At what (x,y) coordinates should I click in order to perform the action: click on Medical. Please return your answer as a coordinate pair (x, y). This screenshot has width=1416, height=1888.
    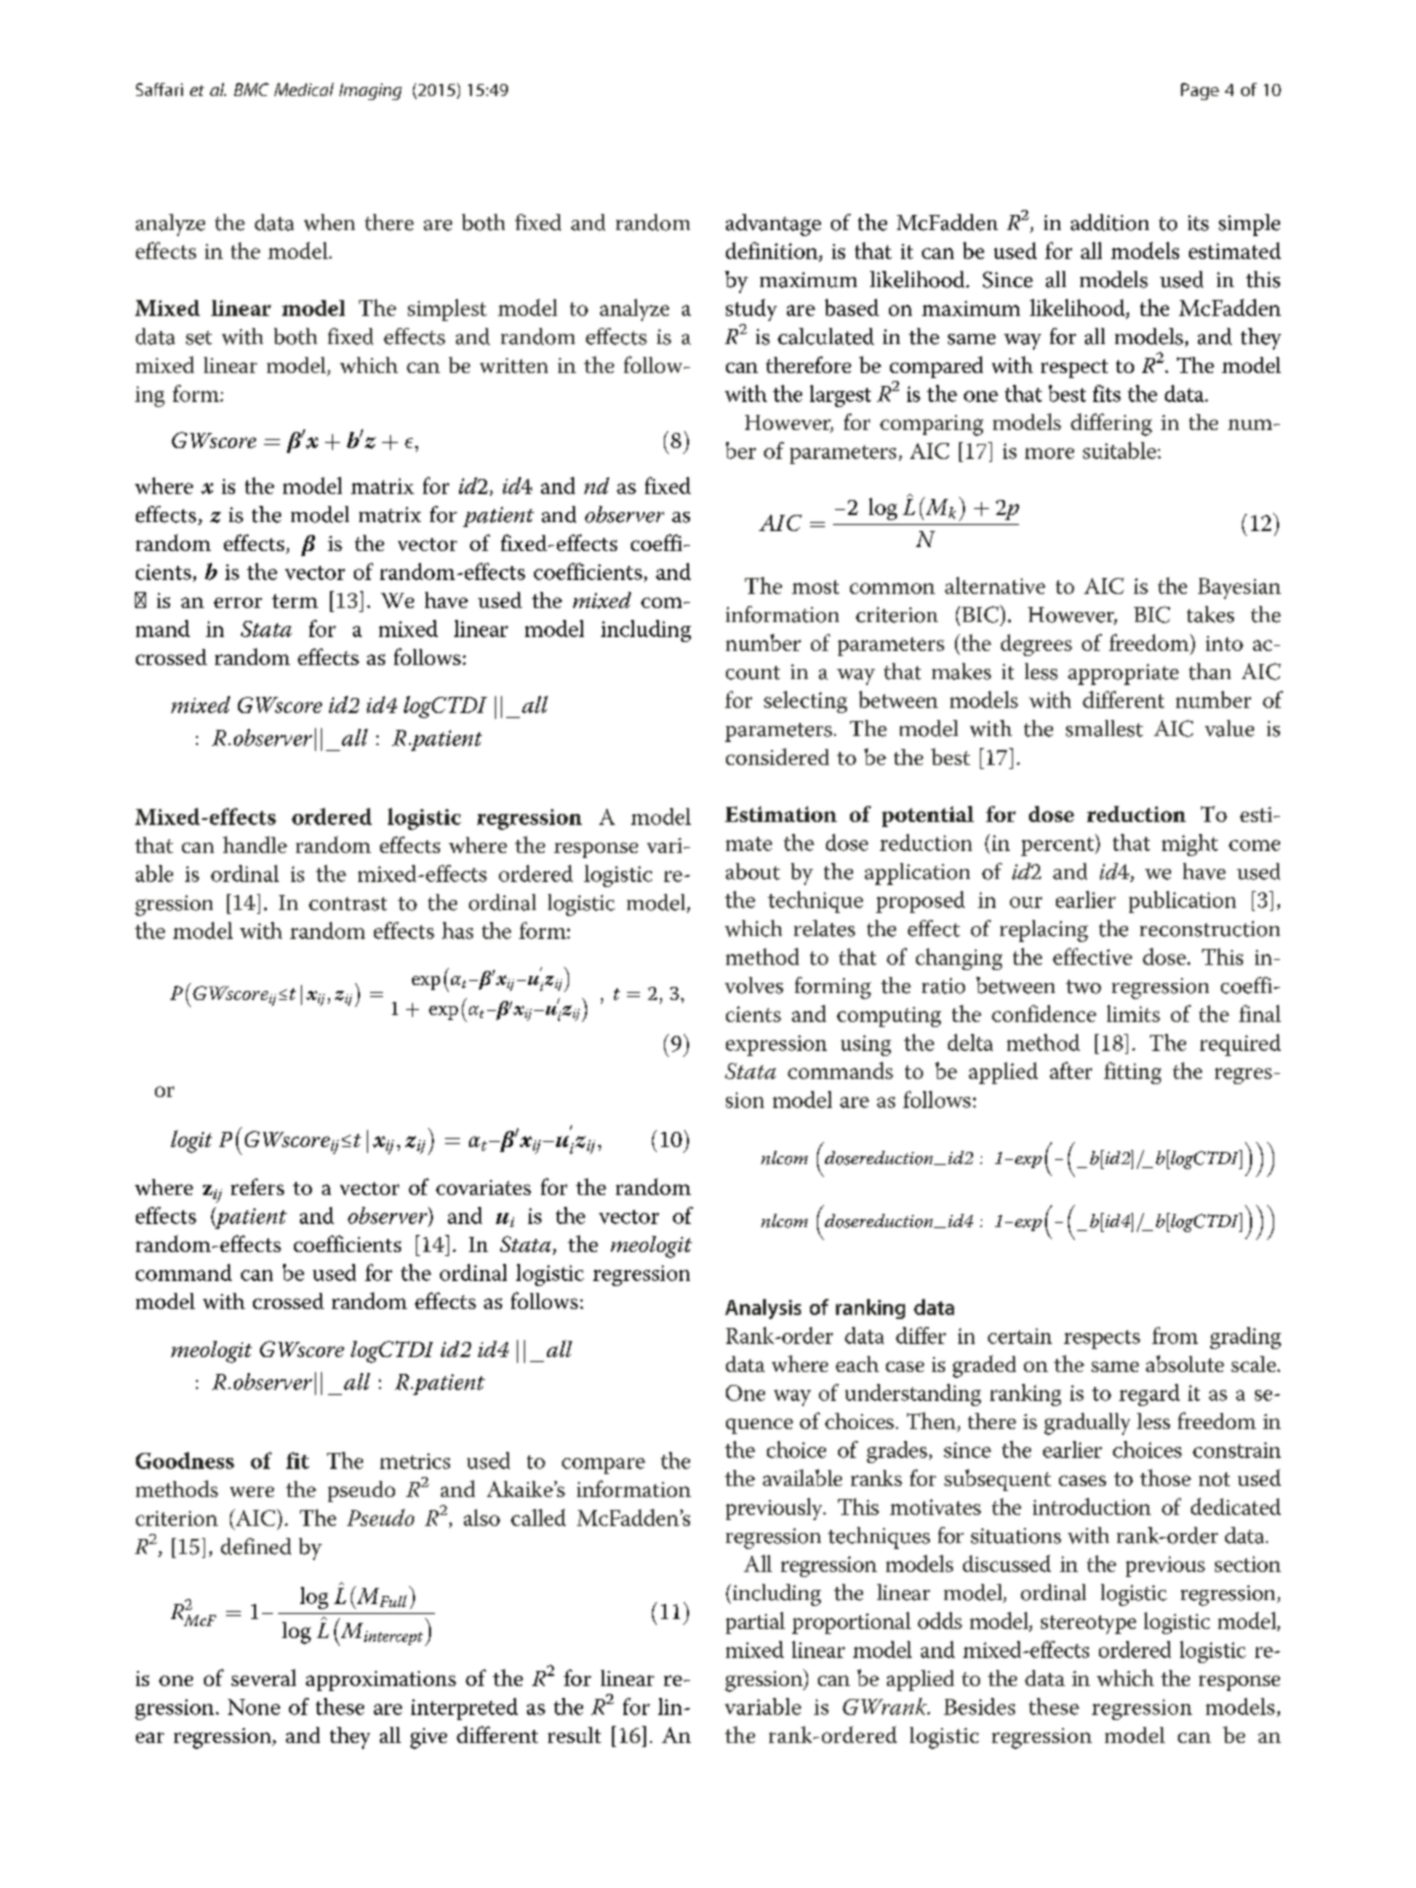
    Looking at the image, I should click on (304, 89).
